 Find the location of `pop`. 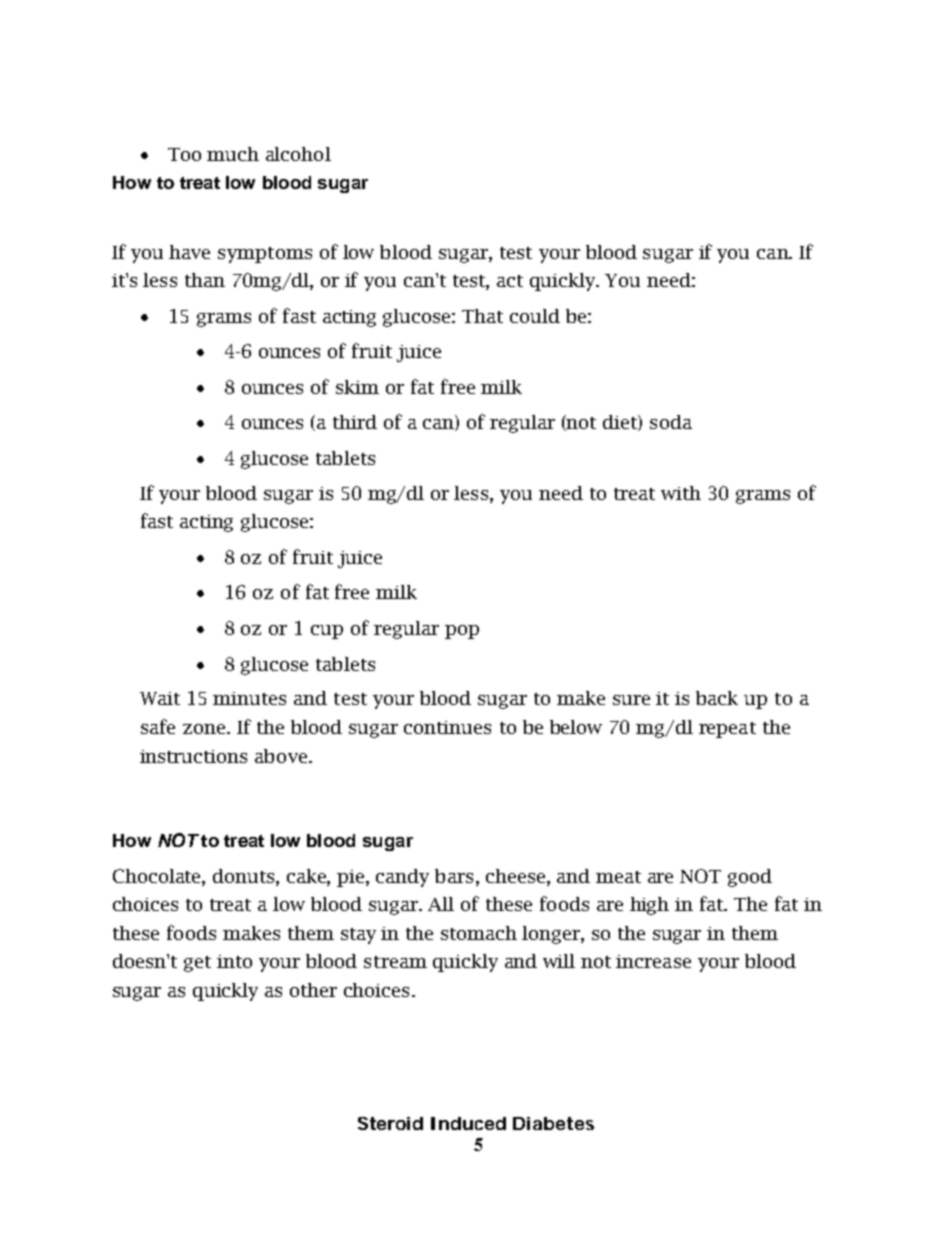

pop is located at coordinates (462, 632).
